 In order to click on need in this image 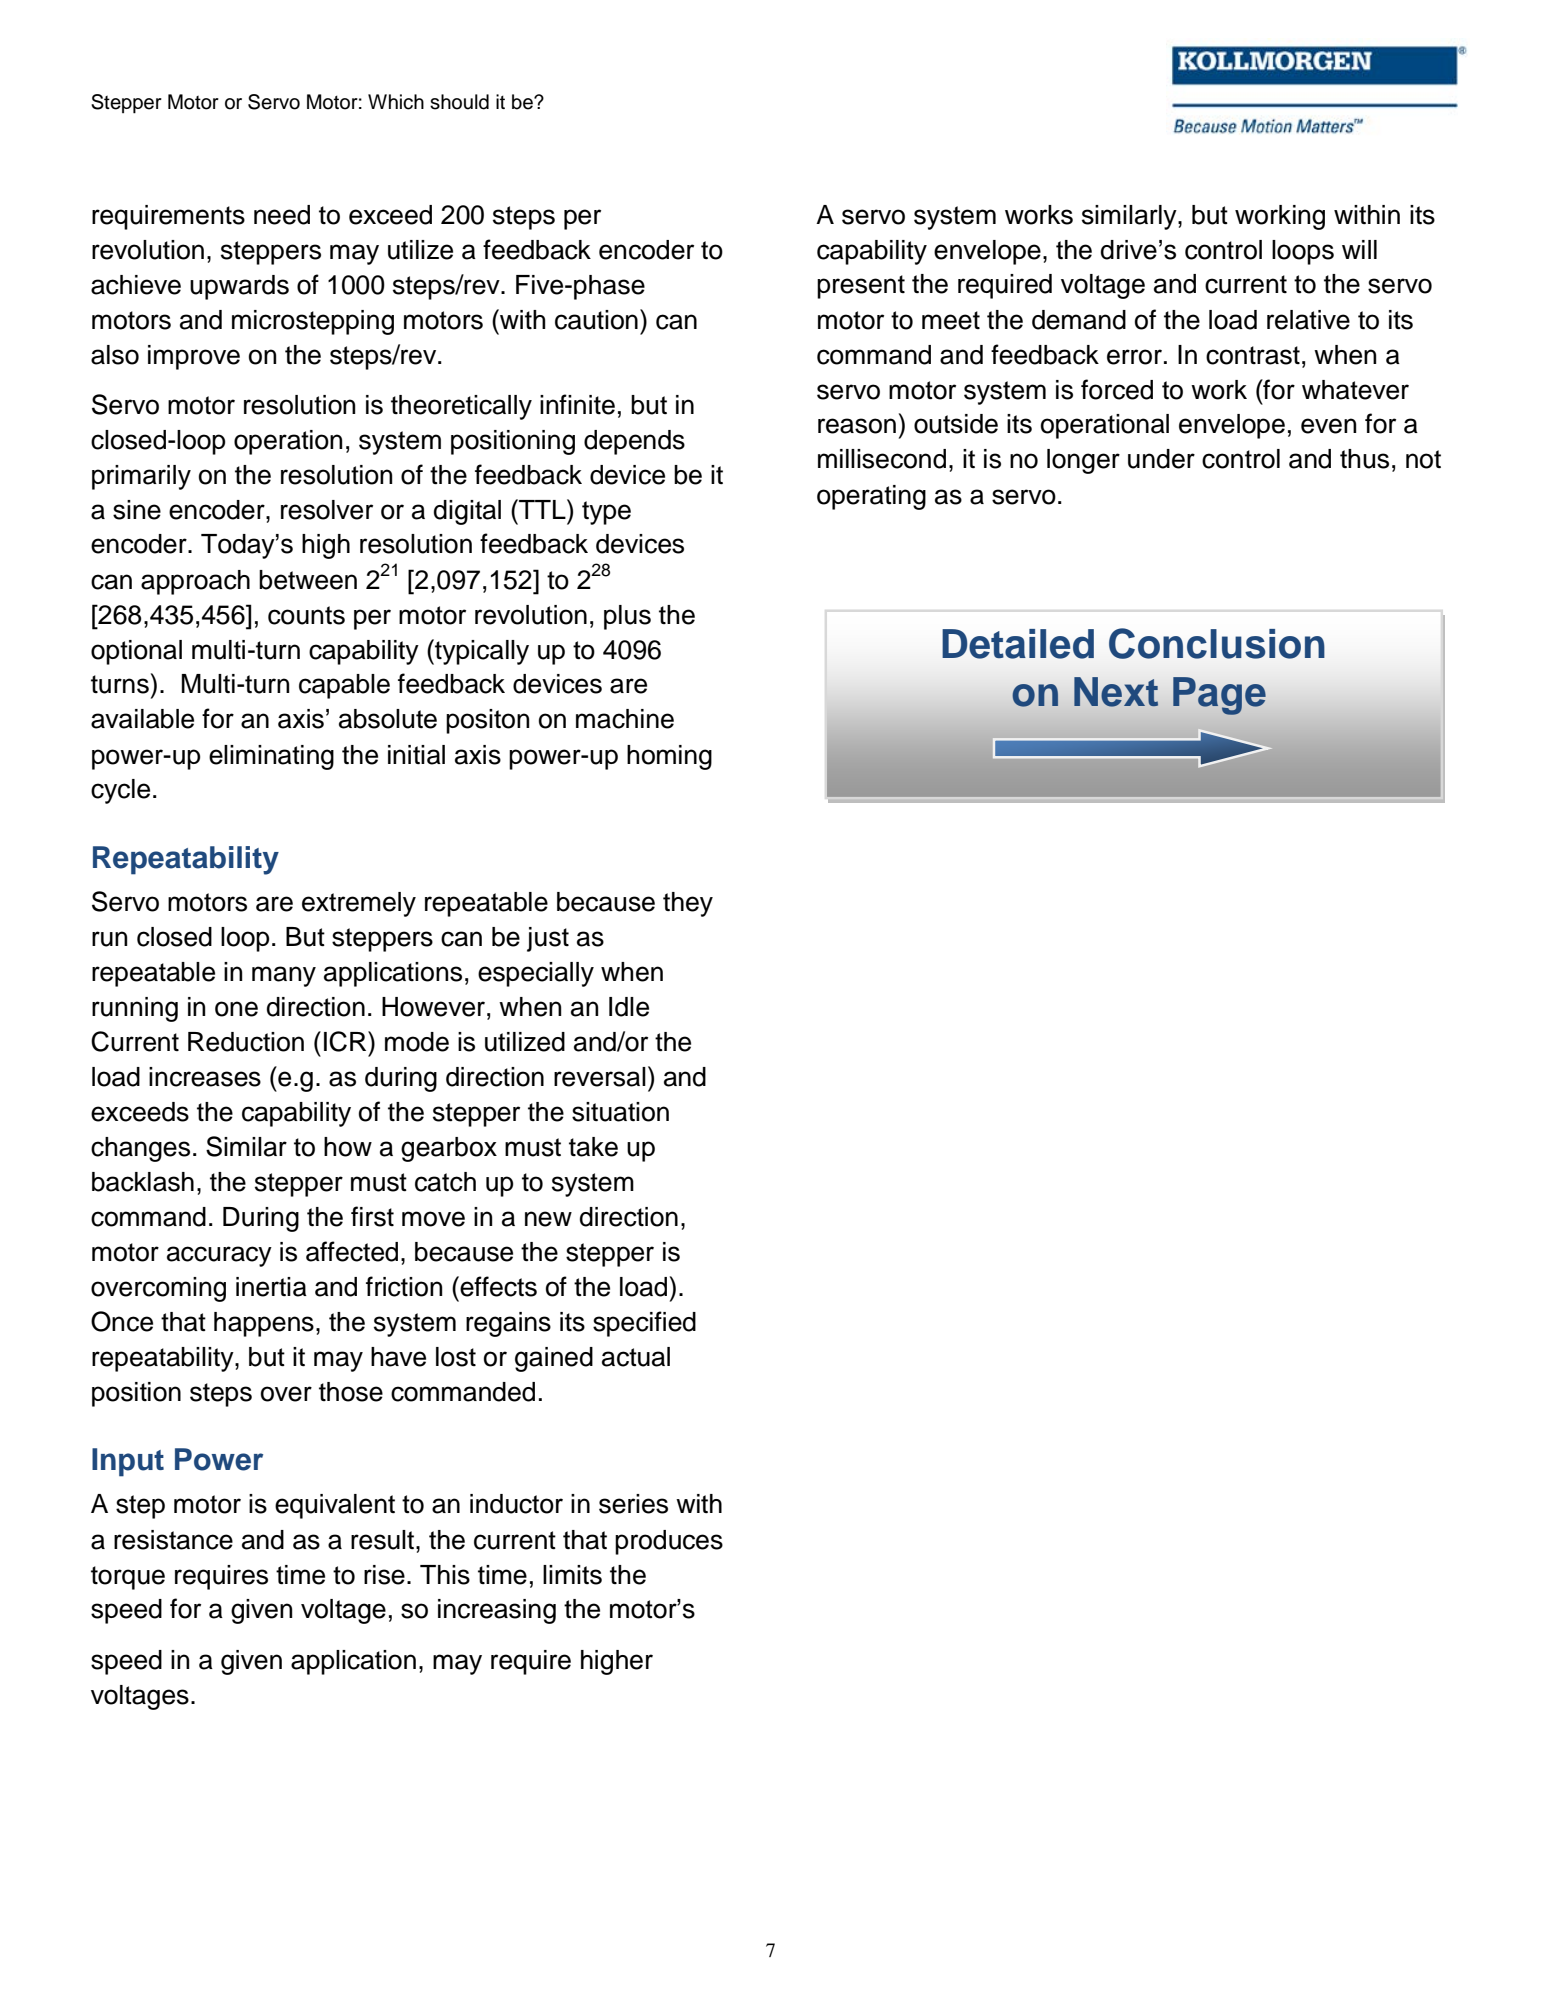, I will do `click(282, 215)`.
